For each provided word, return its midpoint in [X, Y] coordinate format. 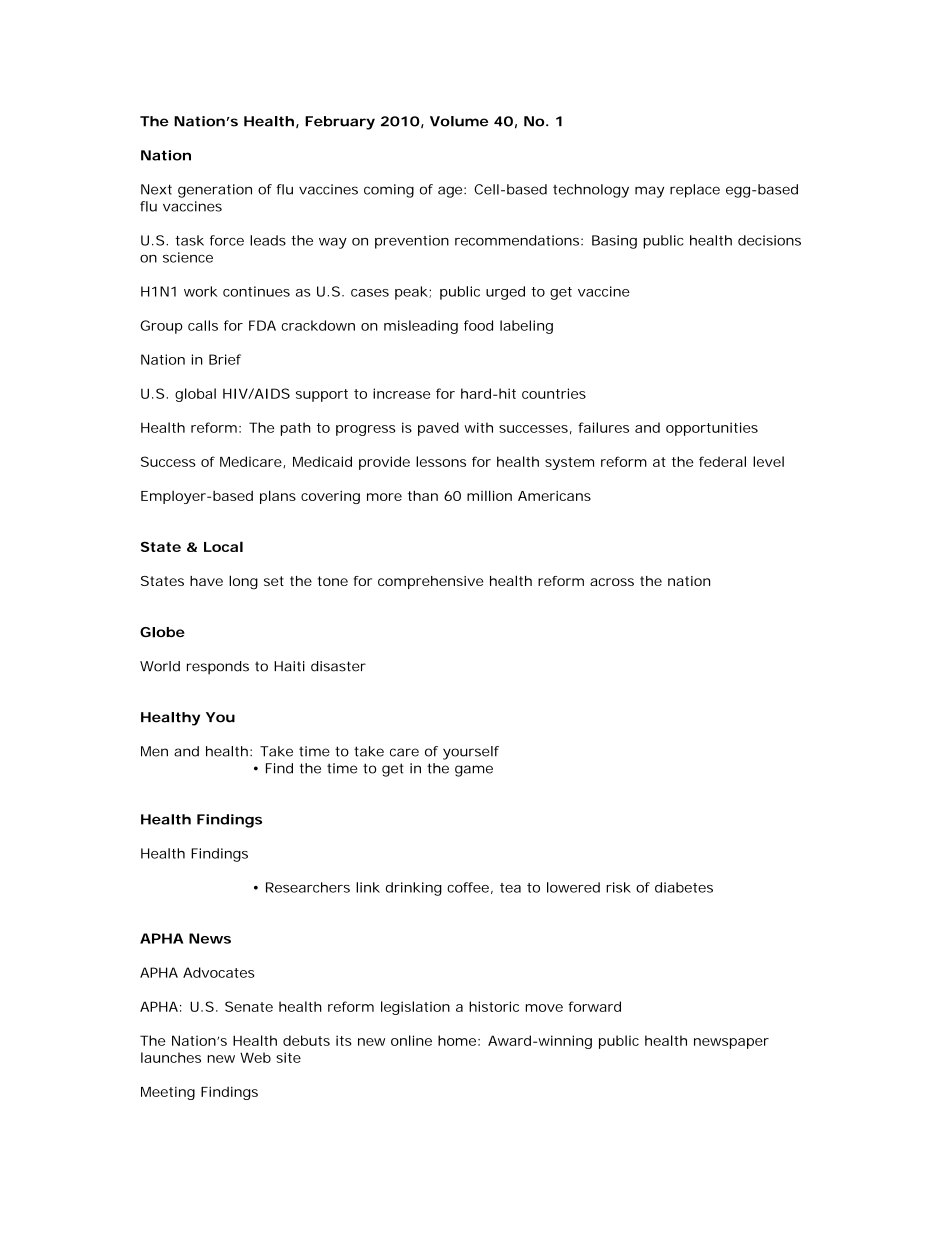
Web [255, 1057]
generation [215, 191]
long [243, 582]
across [612, 582]
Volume [459, 121]
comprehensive [430, 582]
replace [695, 191]
